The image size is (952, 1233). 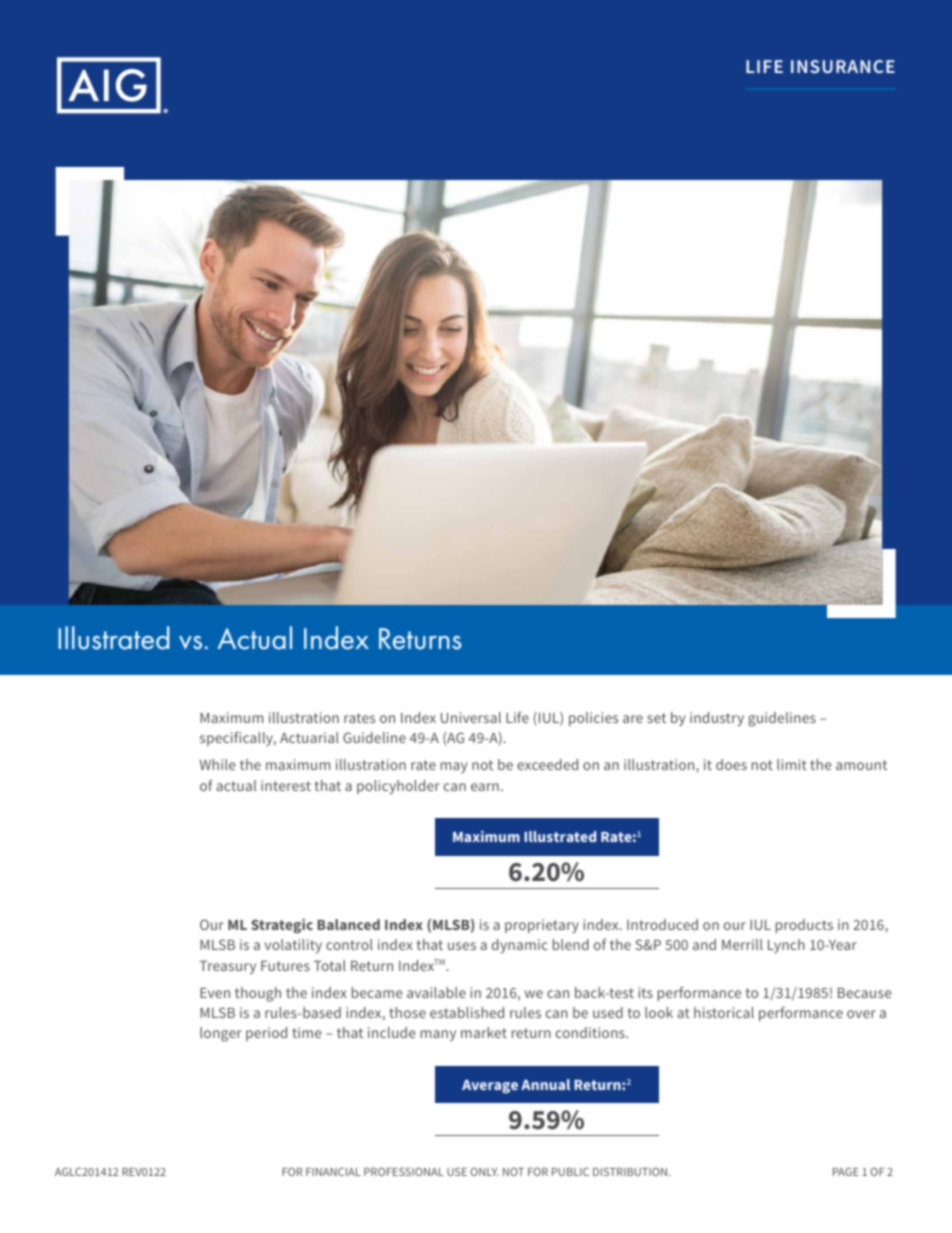 I want to click on policies, so click(x=593, y=719).
